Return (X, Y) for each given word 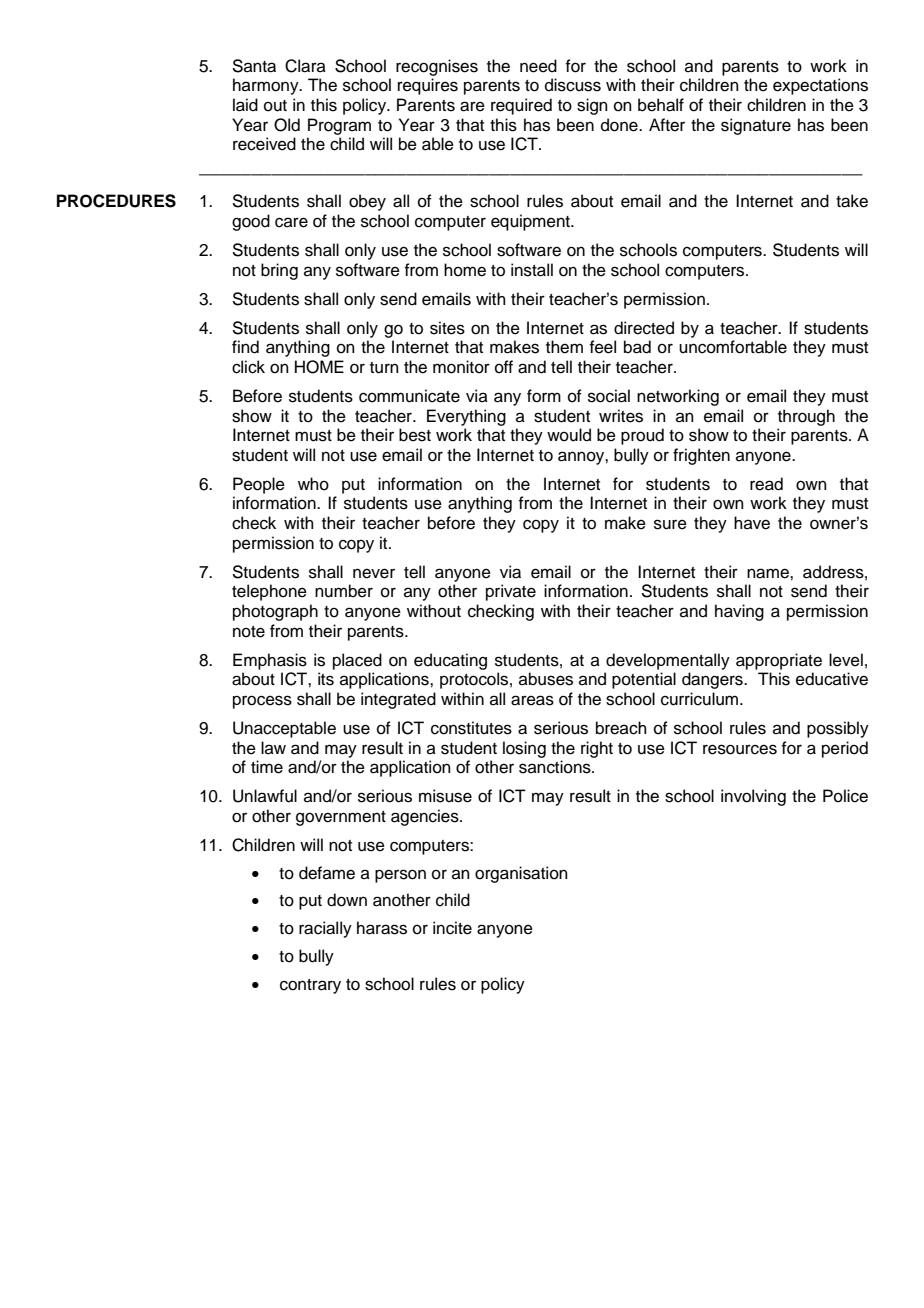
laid (245, 105)
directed (644, 328)
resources (740, 749)
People (259, 485)
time (267, 767)
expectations (820, 86)
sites (447, 328)
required (521, 106)
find (245, 347)
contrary (310, 986)
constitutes (471, 728)
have (752, 523)
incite (452, 928)
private (511, 592)
